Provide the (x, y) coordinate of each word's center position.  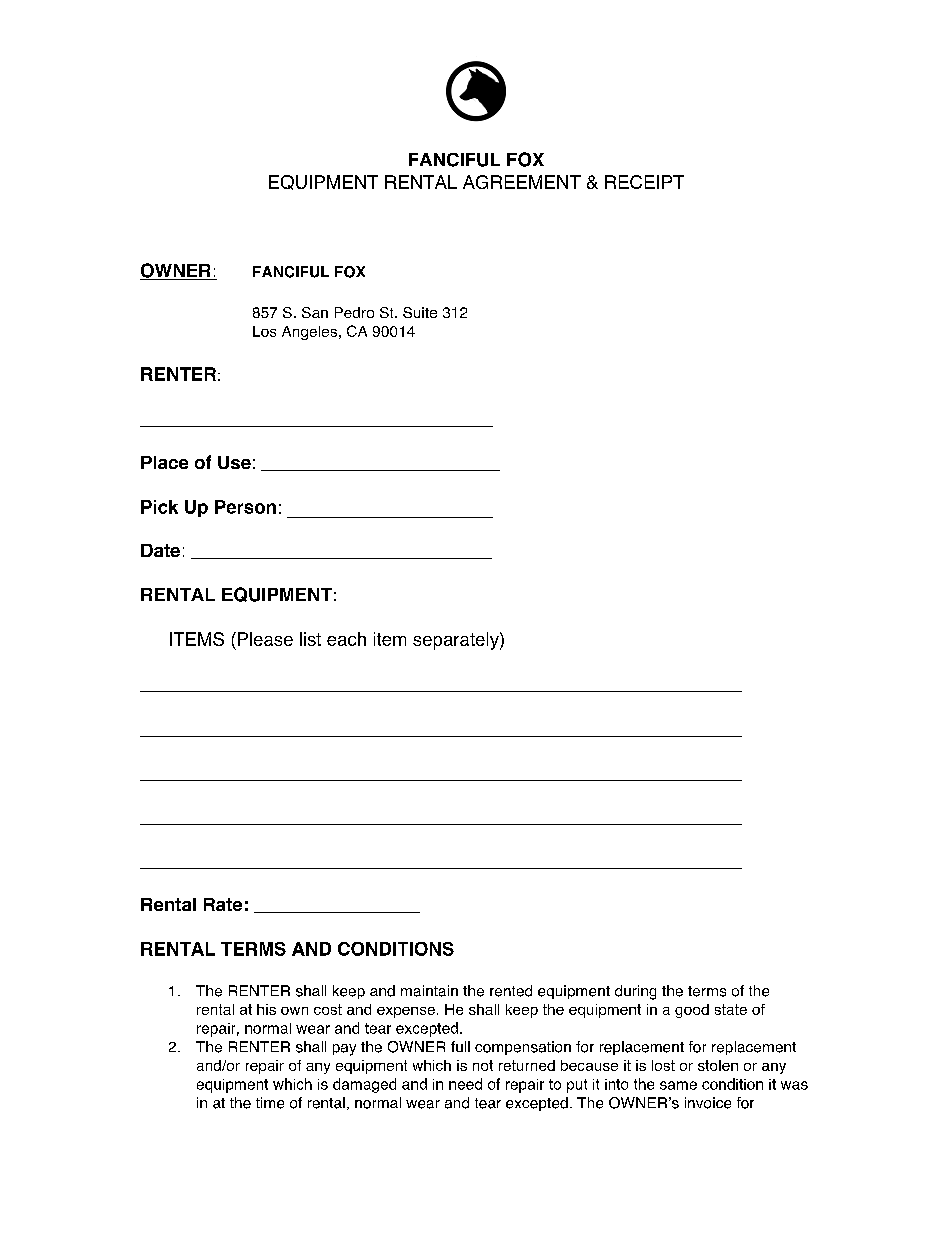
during (635, 992)
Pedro (354, 312)
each (346, 639)
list (310, 639)
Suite (420, 312)
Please (265, 639)
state (731, 1009)
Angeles (309, 333)
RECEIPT (644, 182)
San (315, 312)
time (270, 1103)
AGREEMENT (522, 182)
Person (245, 507)
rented (511, 991)
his (266, 1009)
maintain (429, 991)
